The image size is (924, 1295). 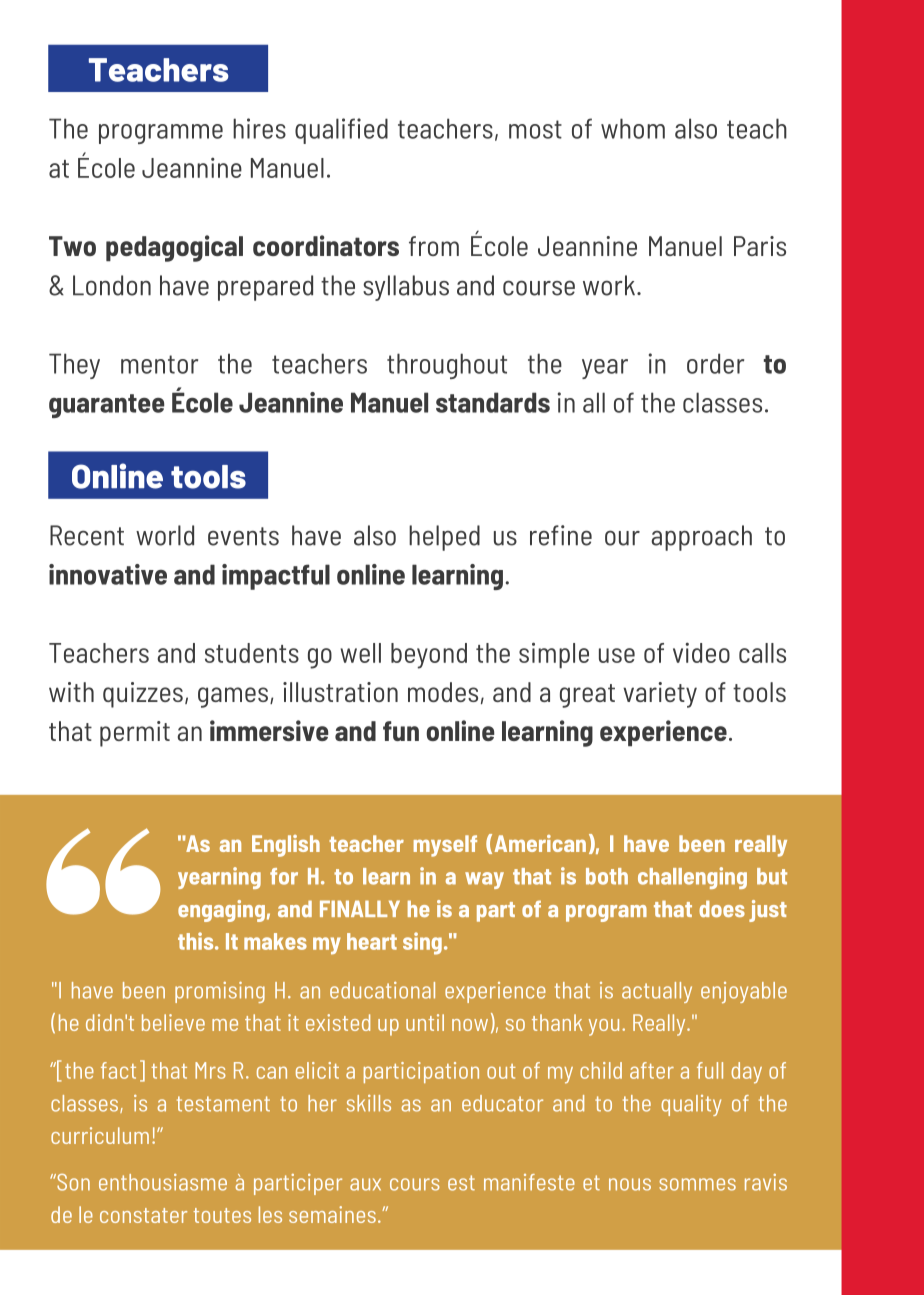 I want to click on mentor, so click(x=159, y=364).
